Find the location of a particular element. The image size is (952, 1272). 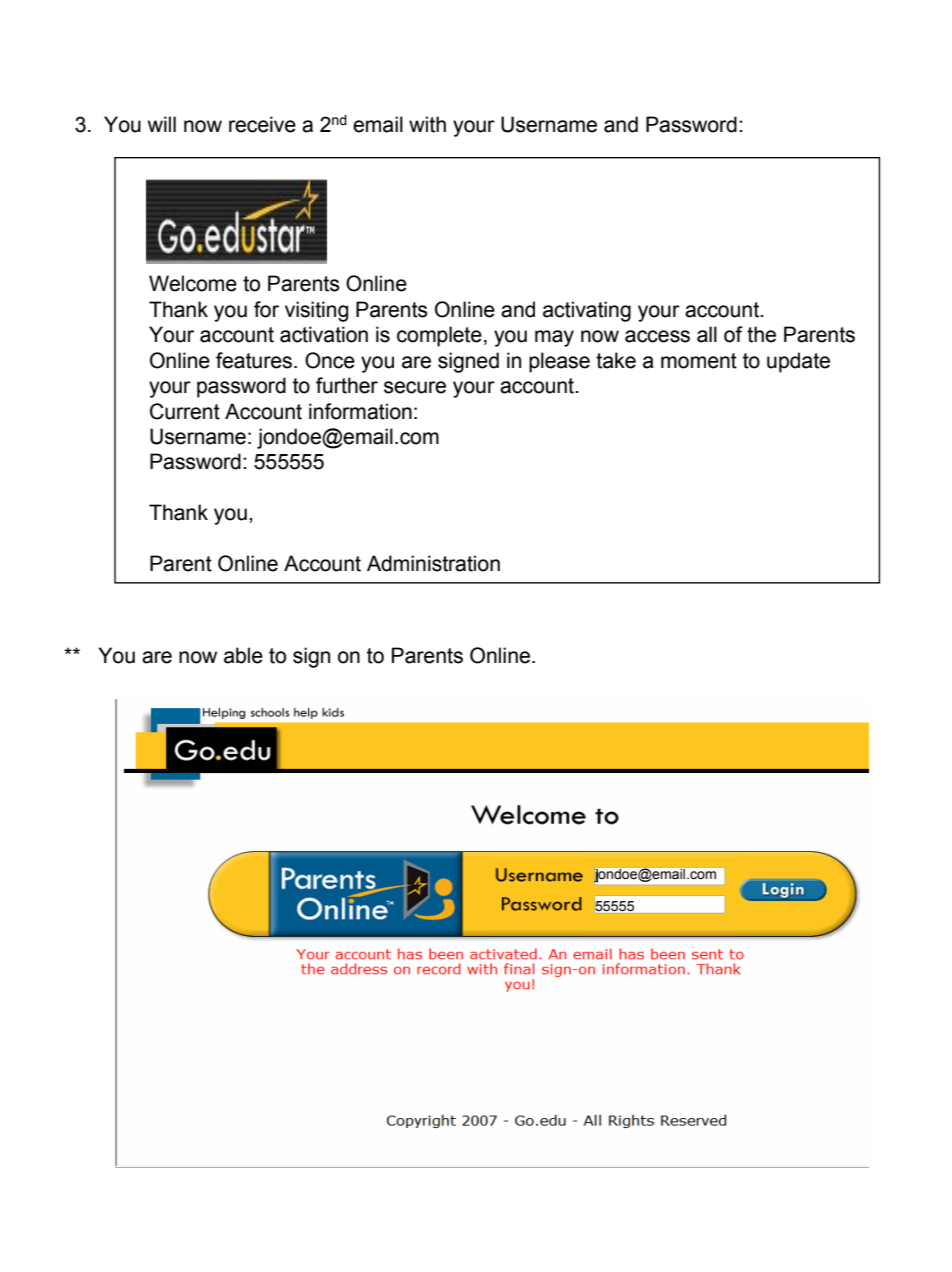

able is located at coordinates (243, 655).
